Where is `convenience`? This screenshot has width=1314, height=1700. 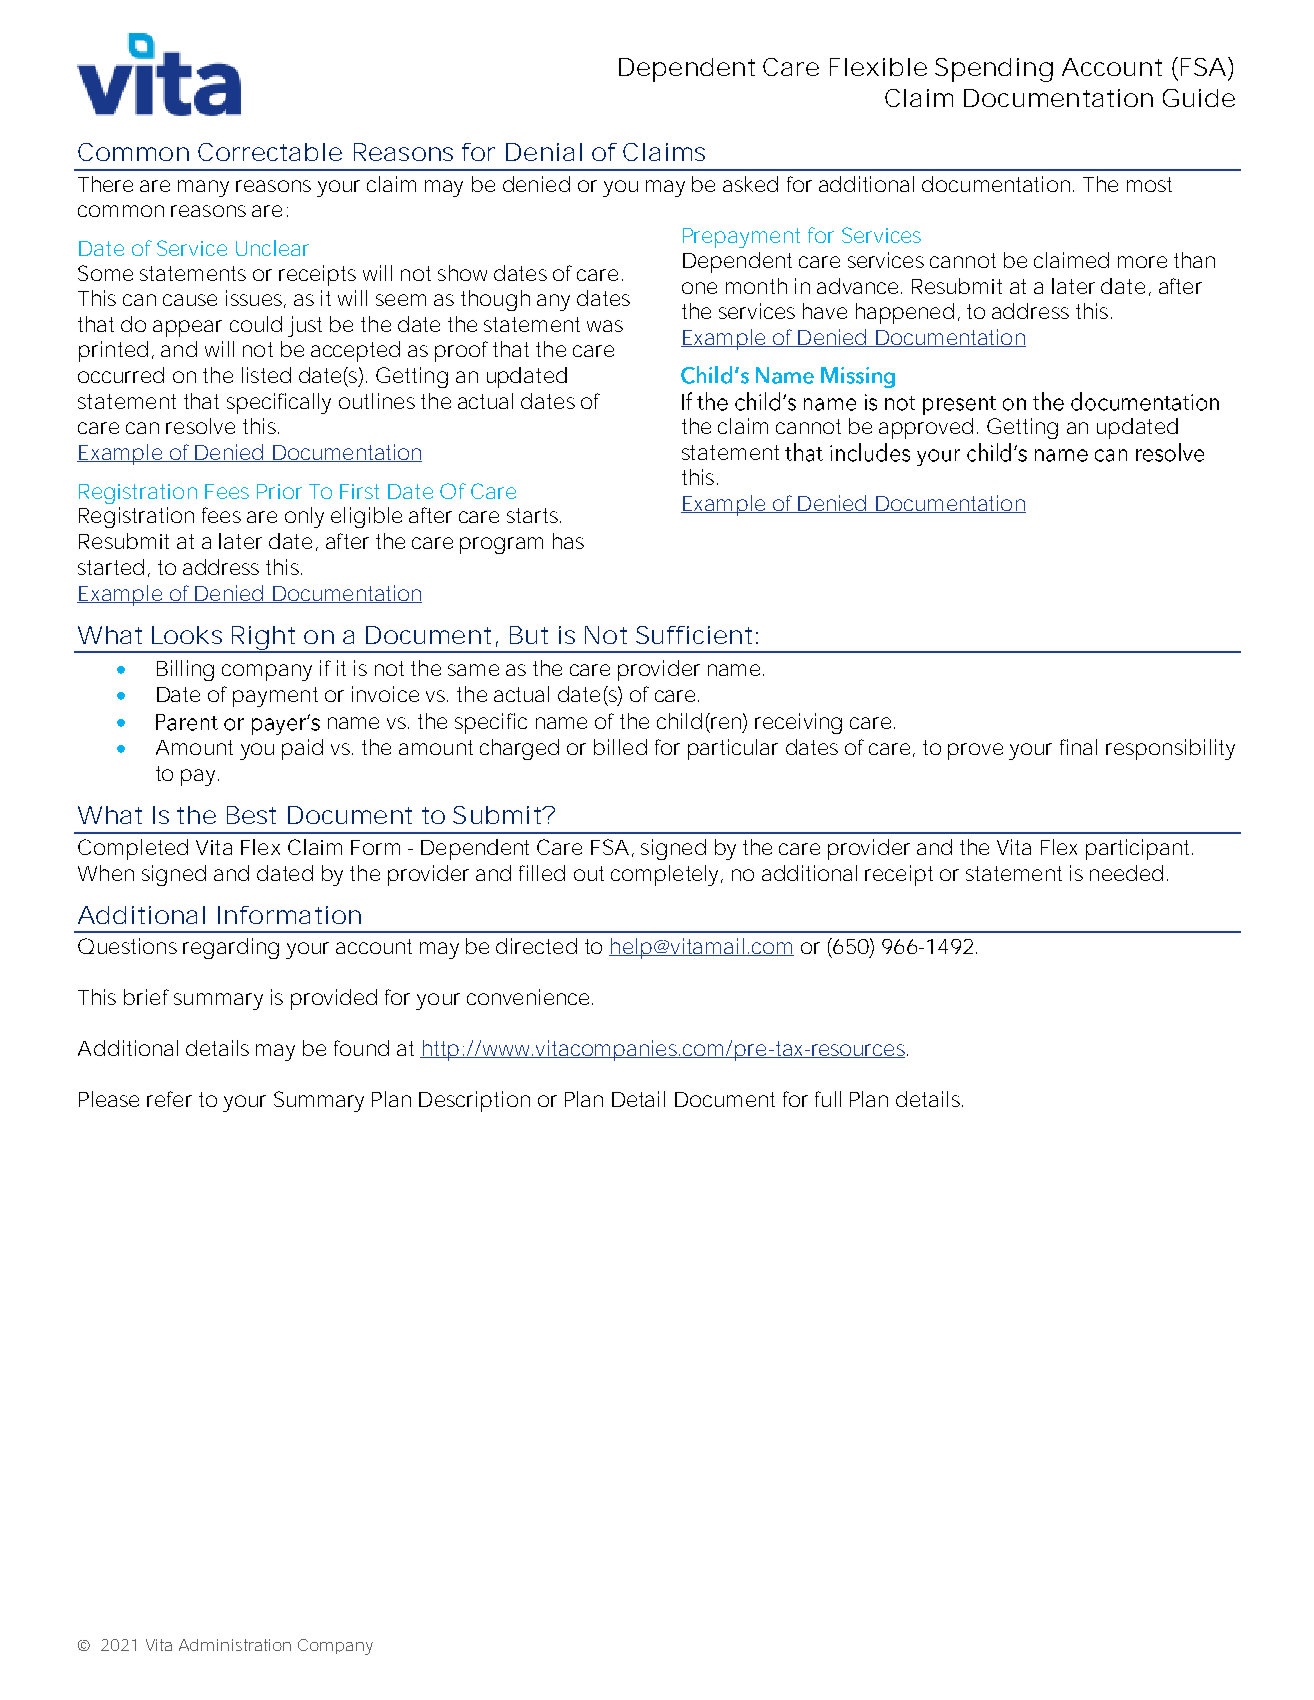 convenience is located at coordinates (528, 997).
